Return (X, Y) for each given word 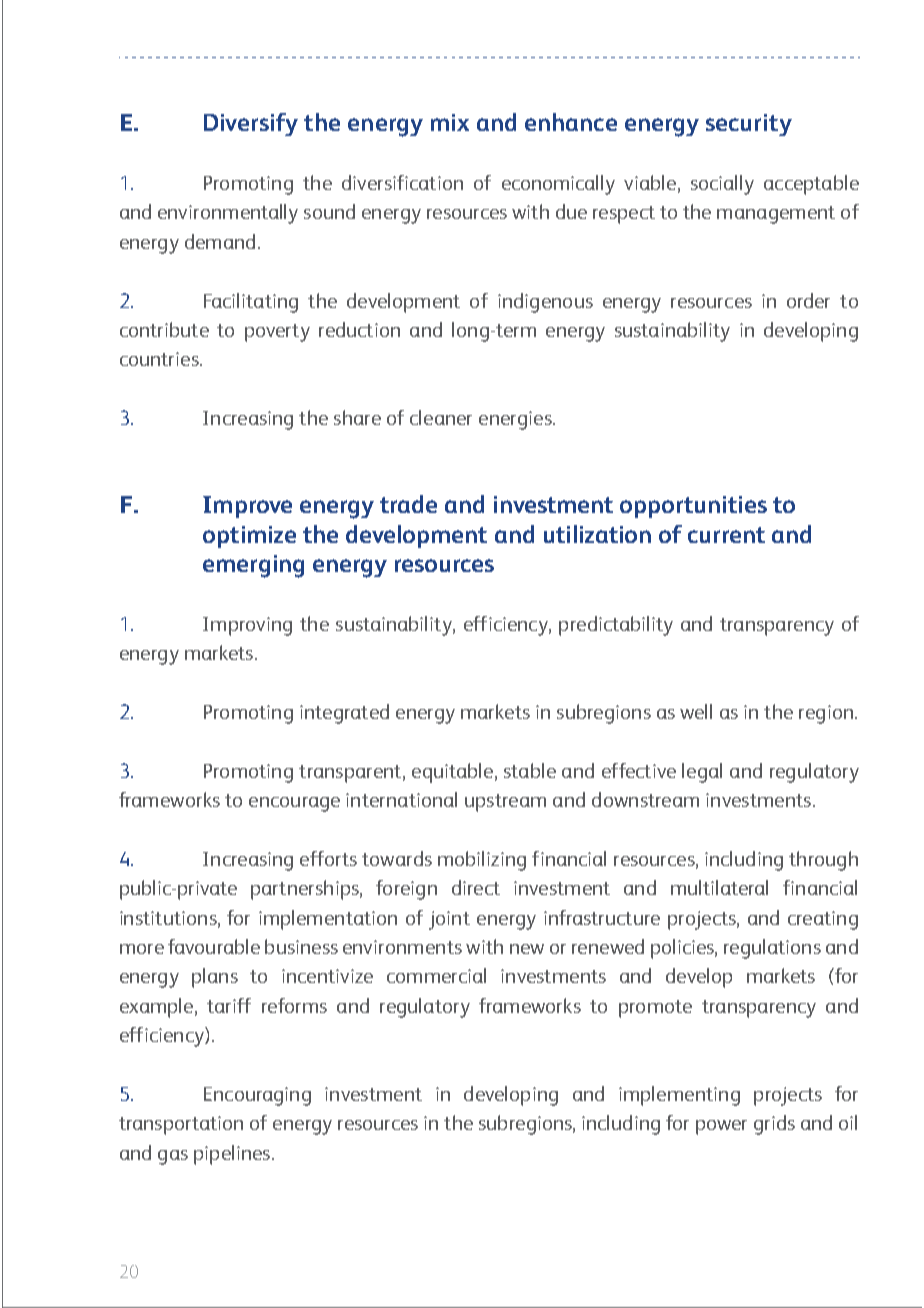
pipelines (232, 1155)
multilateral (719, 887)
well (696, 711)
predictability (616, 626)
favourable (214, 946)
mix (450, 122)
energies (516, 420)
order (808, 300)
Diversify (251, 124)
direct (476, 887)
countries (160, 359)
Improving (247, 626)
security (749, 125)
